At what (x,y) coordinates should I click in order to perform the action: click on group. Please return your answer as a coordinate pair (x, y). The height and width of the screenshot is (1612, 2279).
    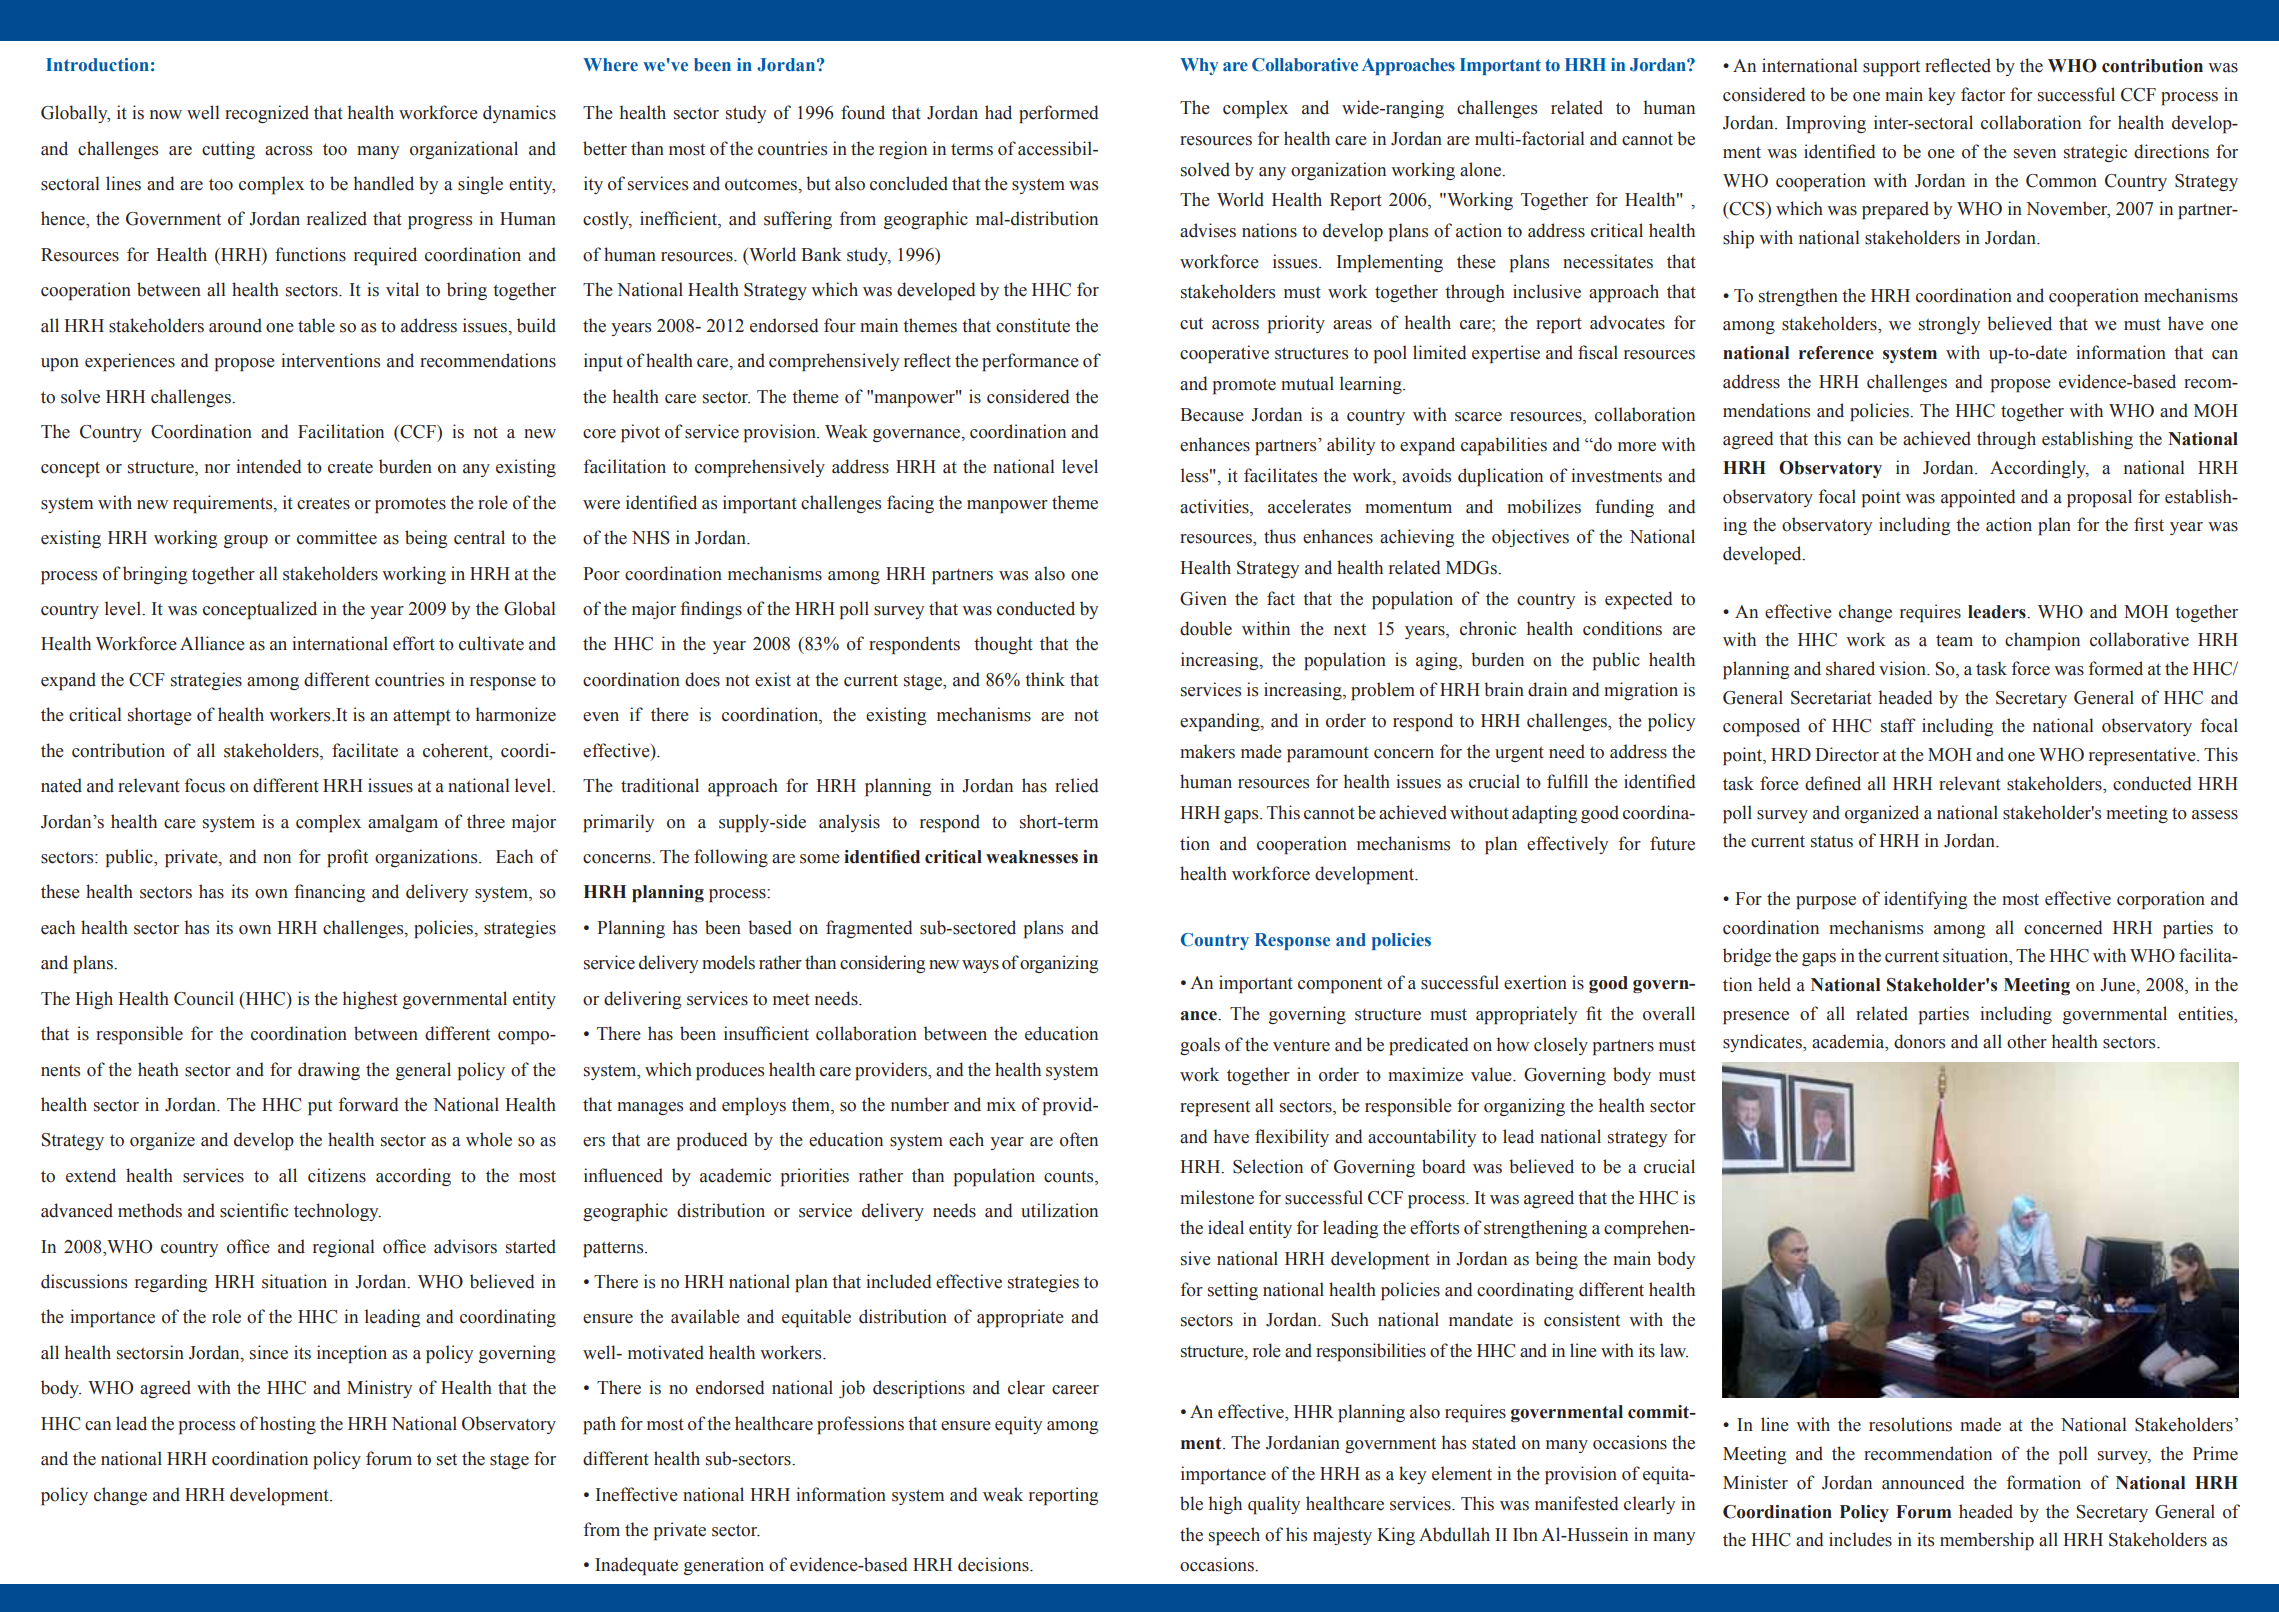
    Looking at the image, I should click on (246, 542).
